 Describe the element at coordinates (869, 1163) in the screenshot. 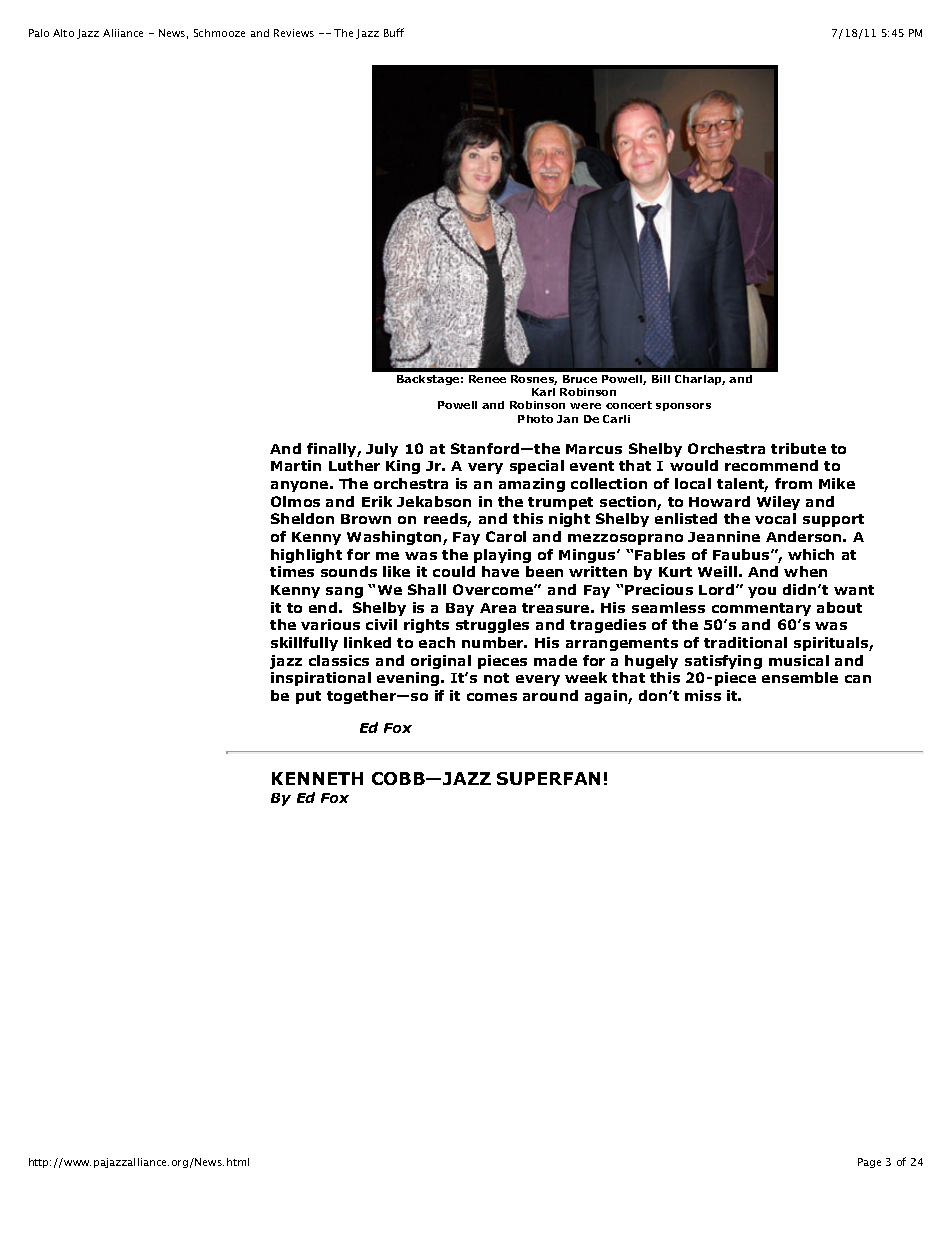

I see `Page` at that location.
